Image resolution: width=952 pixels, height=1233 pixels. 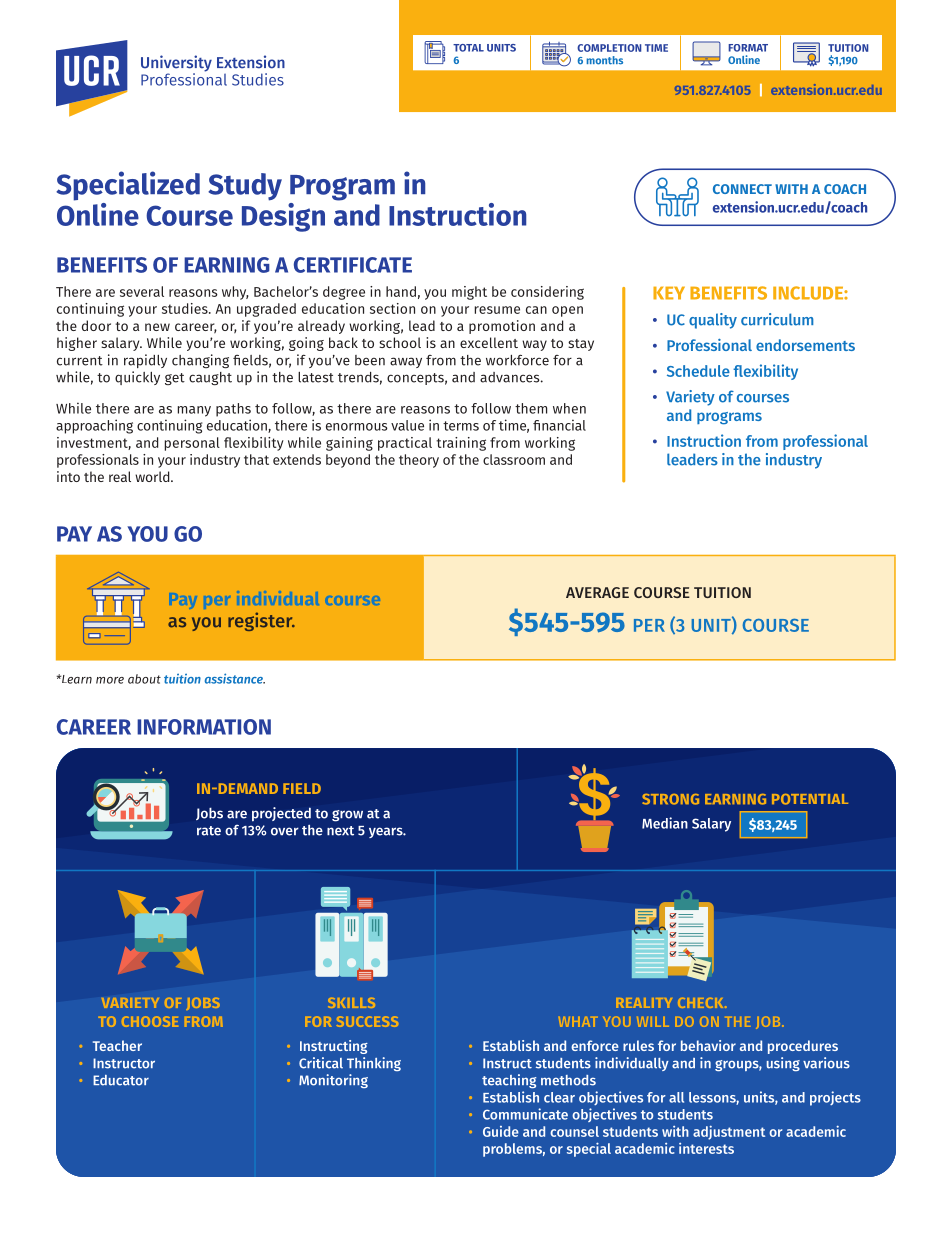 I want to click on grow, so click(x=347, y=816).
